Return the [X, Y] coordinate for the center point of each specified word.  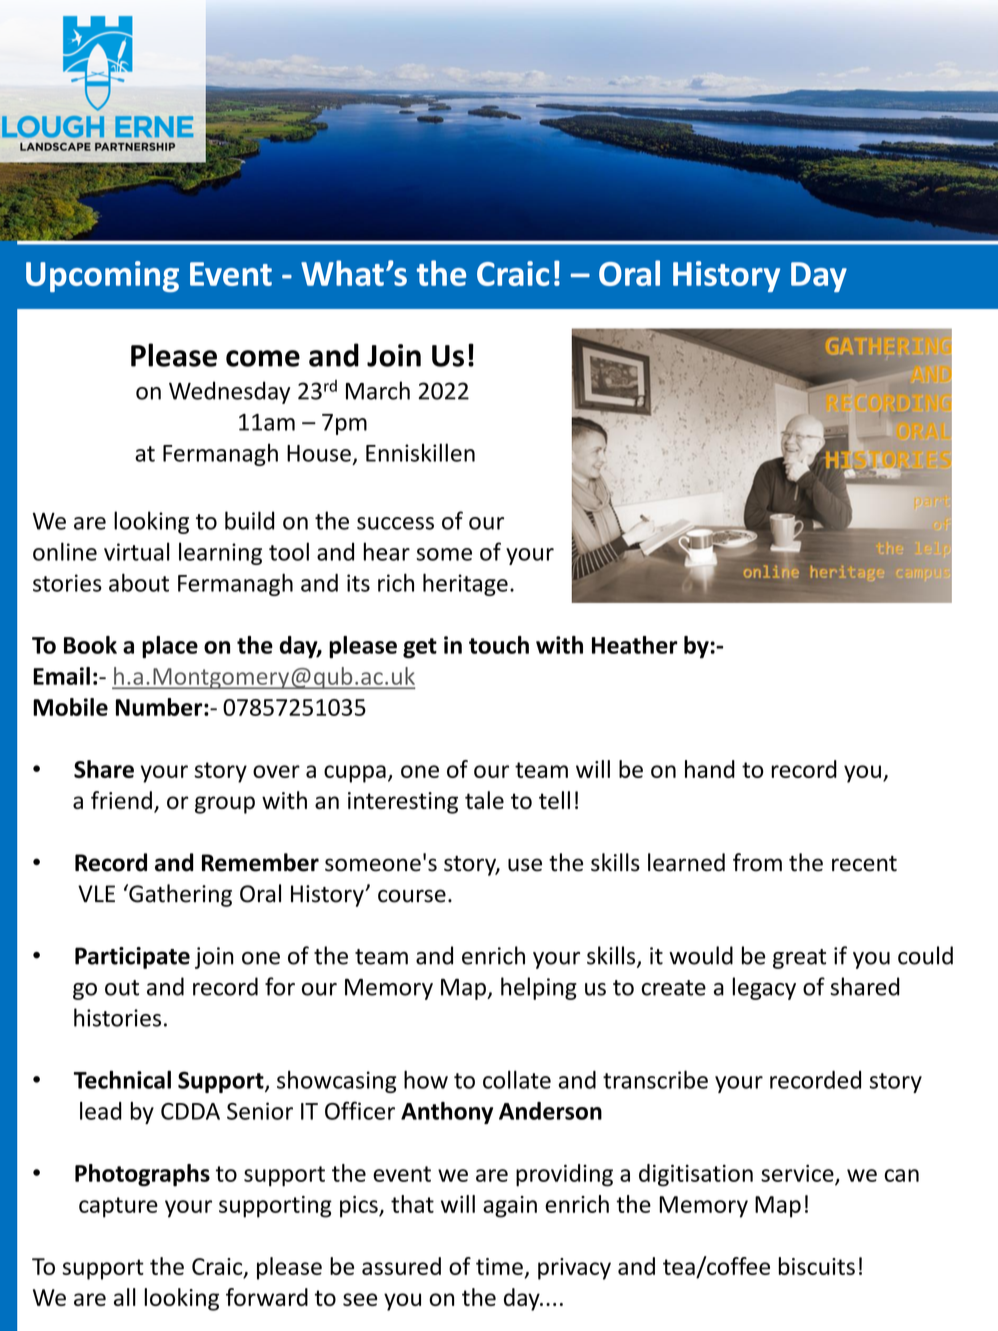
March [378, 390]
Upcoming [102, 276]
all [125, 1297]
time [499, 1266]
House [319, 453]
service [798, 1174]
